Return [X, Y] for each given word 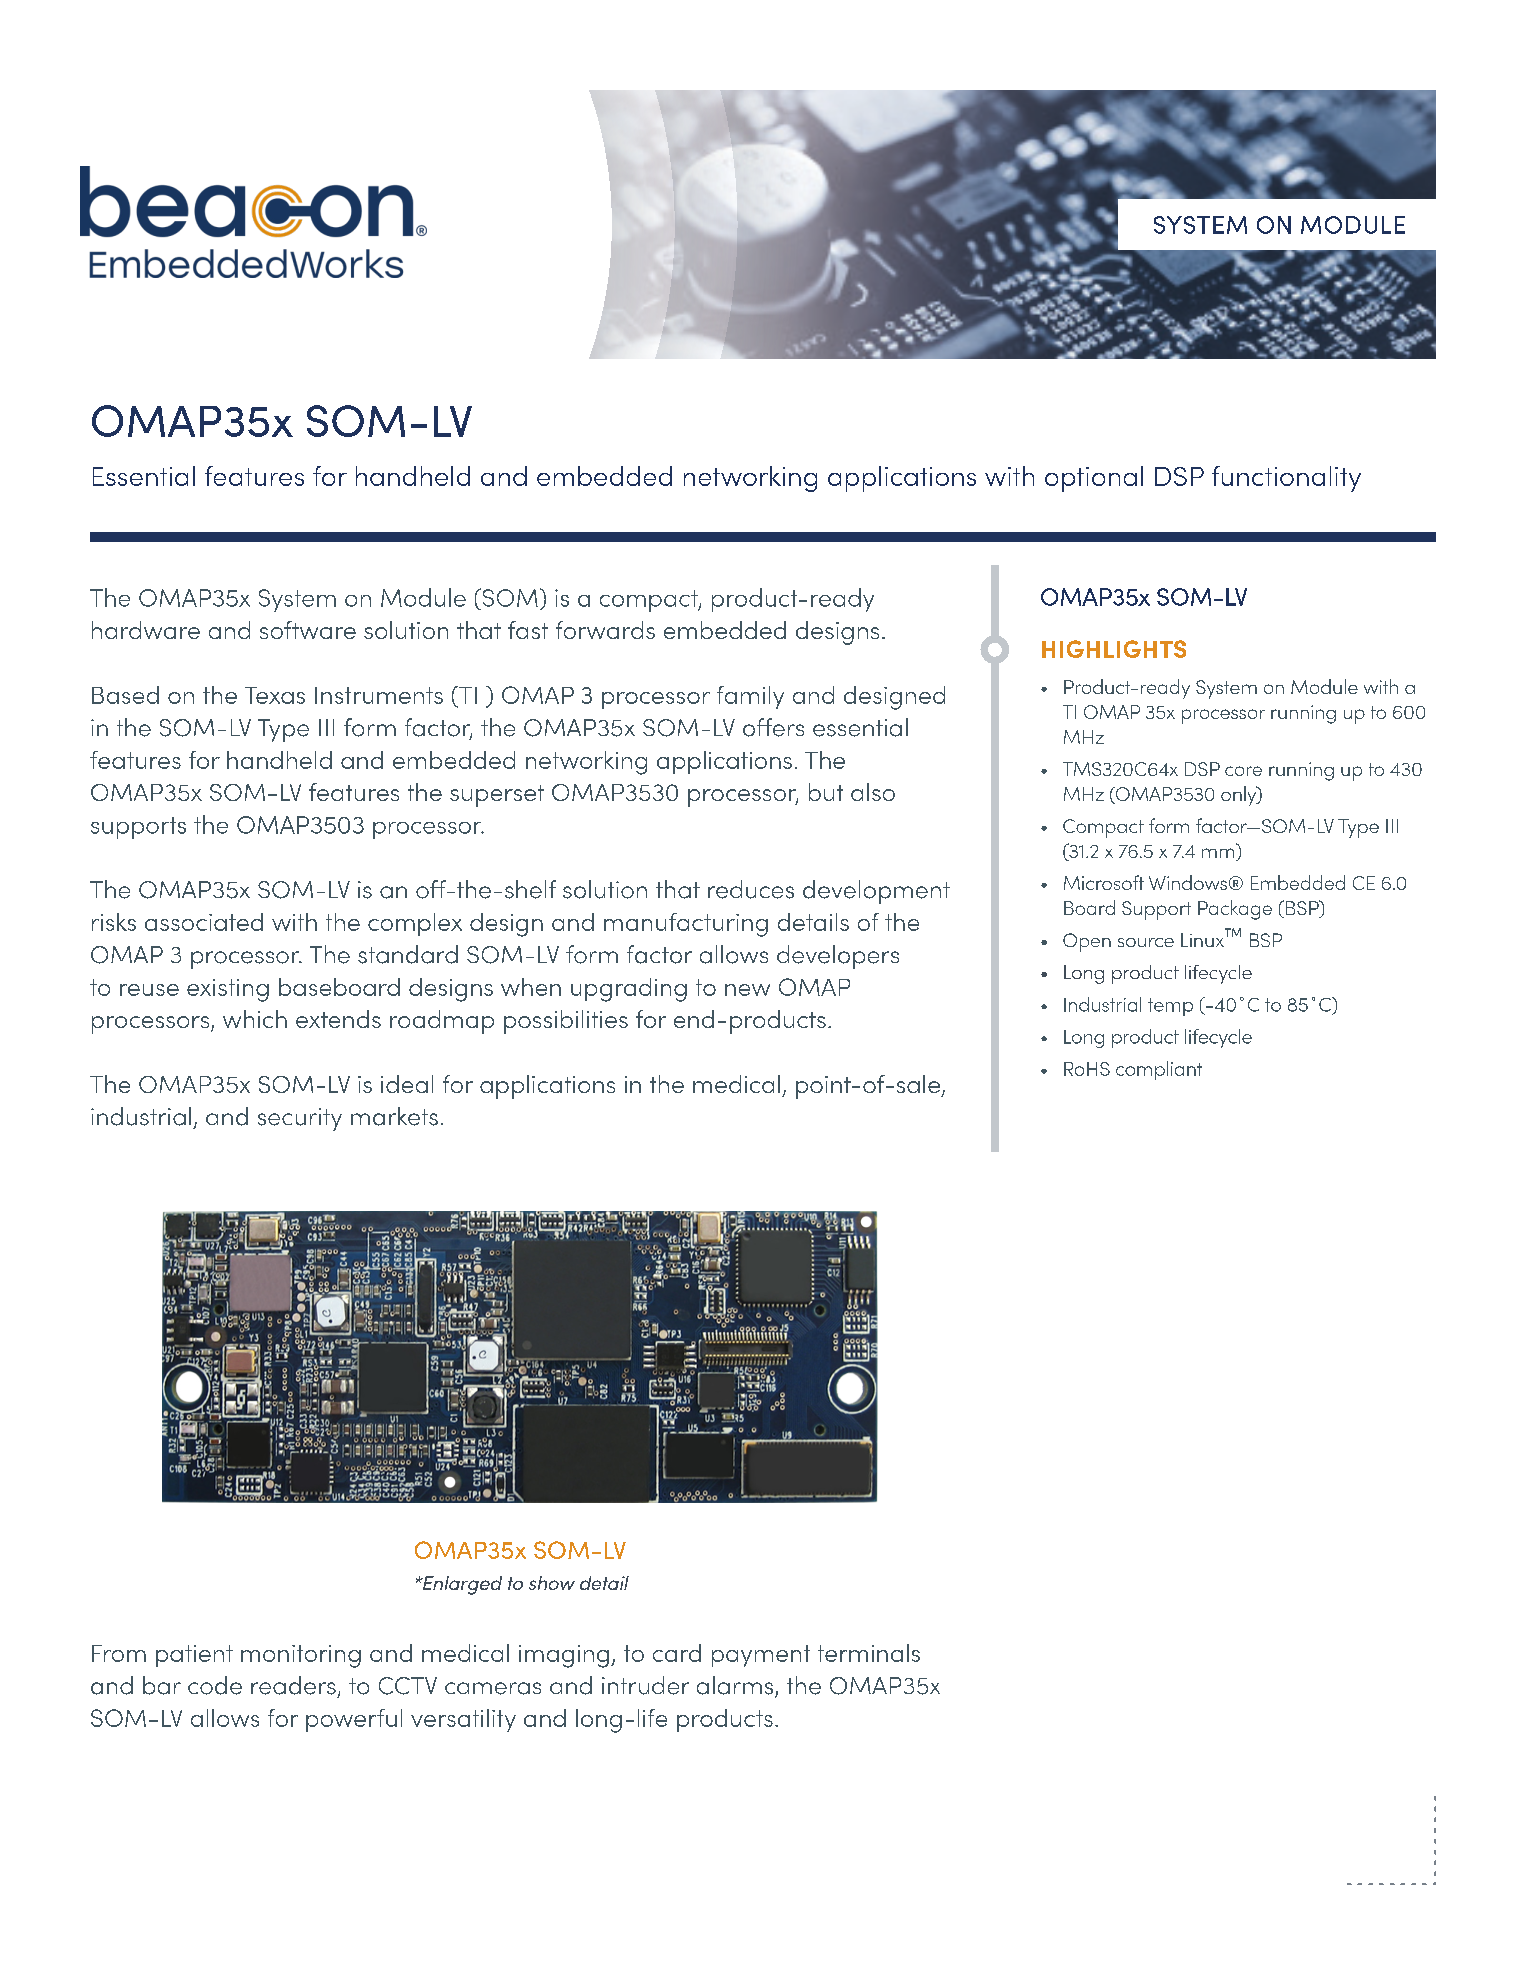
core [1243, 771]
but [826, 792]
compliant [1159, 1070]
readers [293, 1685]
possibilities [566, 1022]
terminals [869, 1653]
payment [761, 1656]
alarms [736, 1686]
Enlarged [461, 1585]
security [300, 1119]
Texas [275, 695]
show [552, 1583]
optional [1094, 479]
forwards [605, 630]
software [308, 630]
